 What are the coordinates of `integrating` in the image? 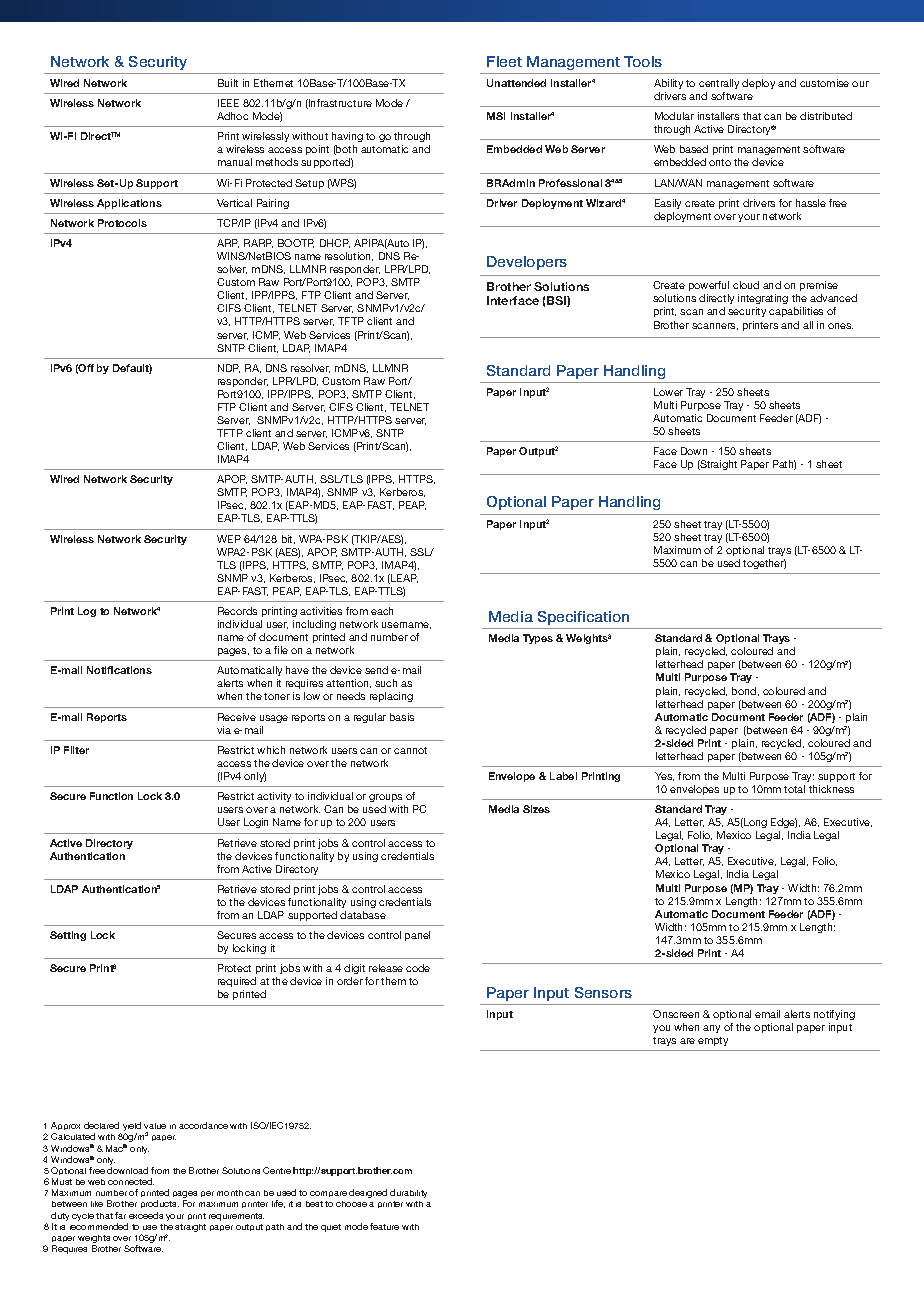 It's located at (763, 301).
